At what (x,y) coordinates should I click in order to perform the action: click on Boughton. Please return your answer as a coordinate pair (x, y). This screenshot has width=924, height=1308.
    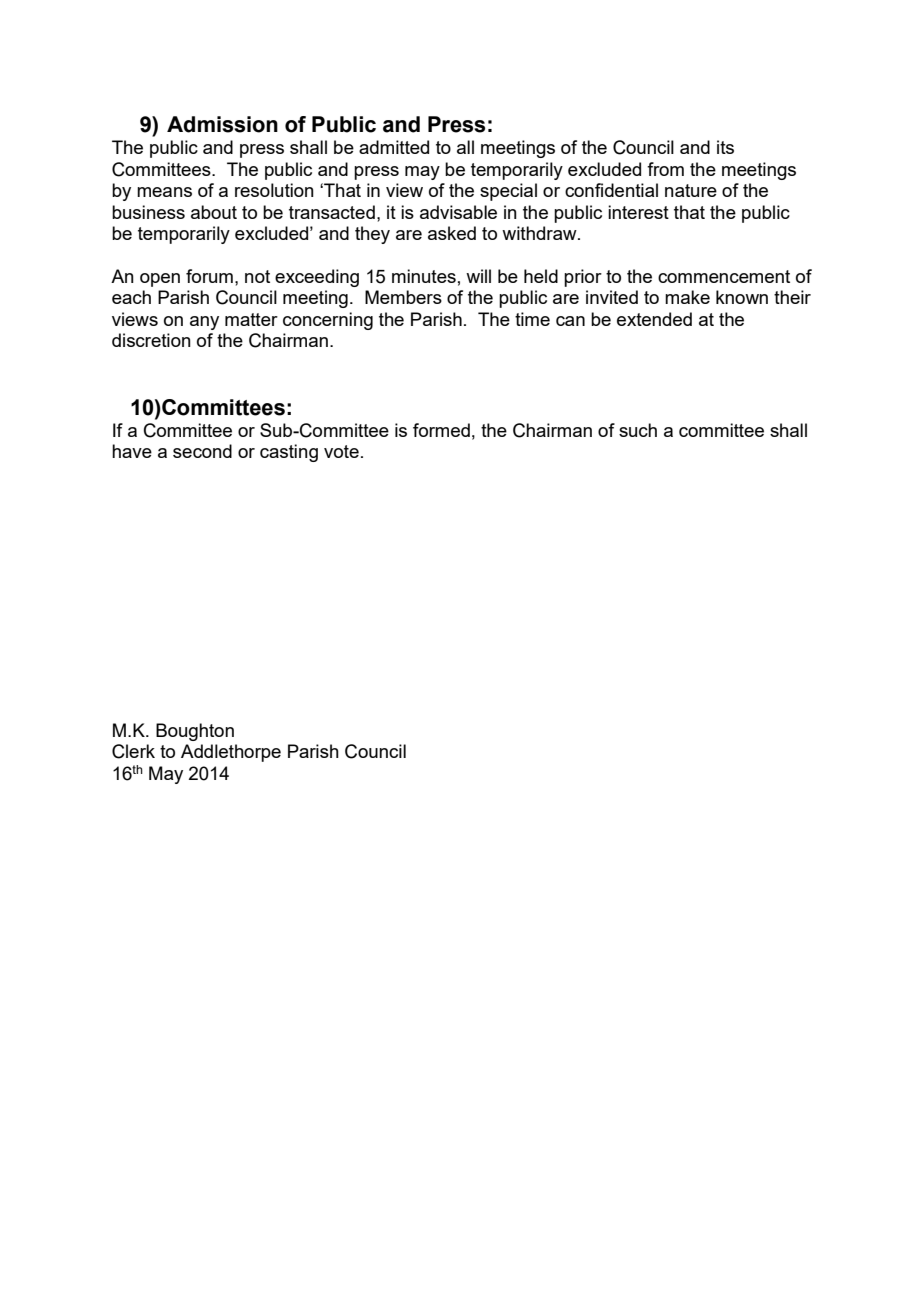
    Looking at the image, I should click on (195, 732).
